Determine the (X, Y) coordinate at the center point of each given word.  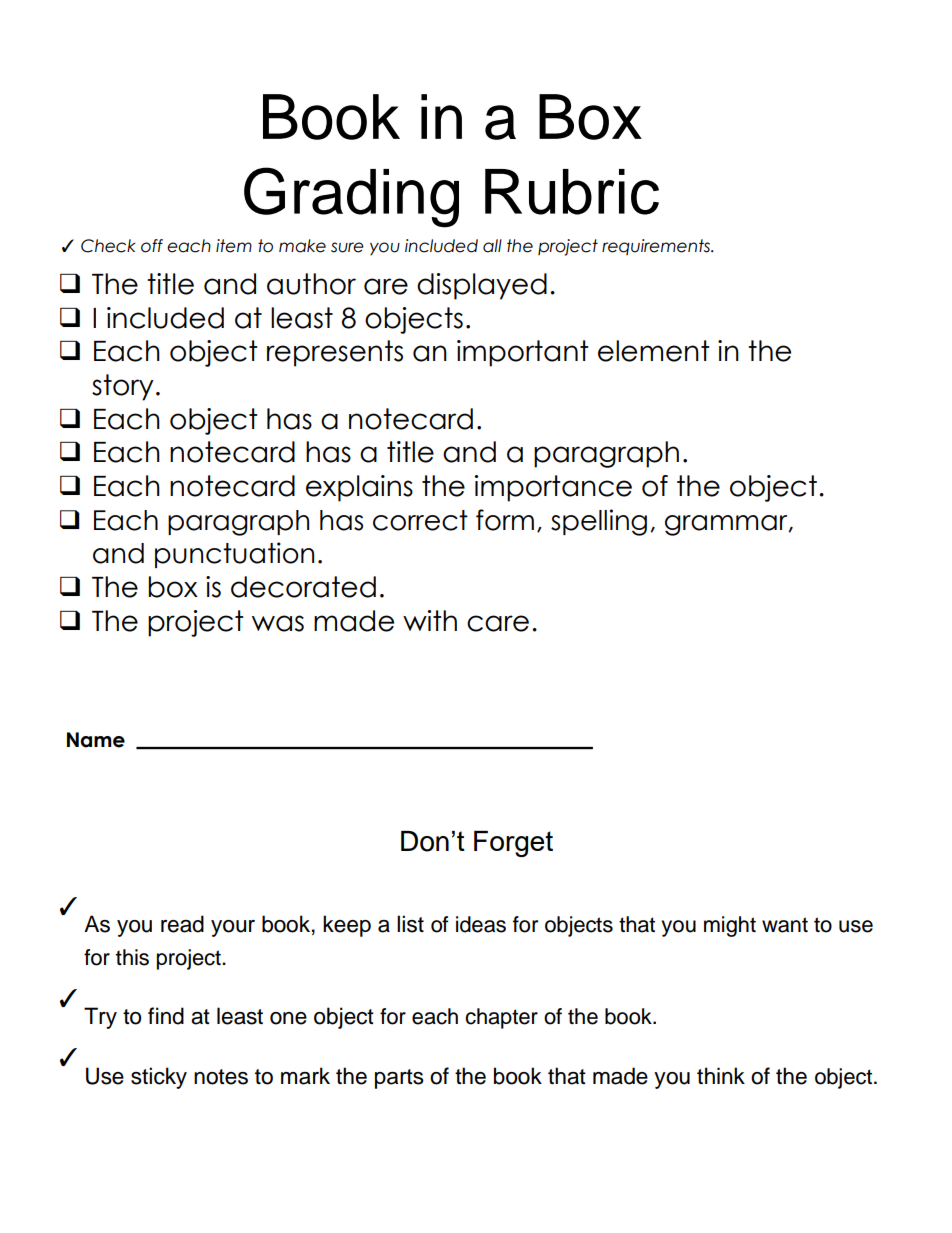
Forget (513, 844)
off (152, 246)
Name (96, 740)
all (492, 246)
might (730, 926)
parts (399, 1079)
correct (420, 520)
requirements (657, 247)
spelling (599, 522)
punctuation (234, 555)
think (721, 1075)
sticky (159, 1078)
